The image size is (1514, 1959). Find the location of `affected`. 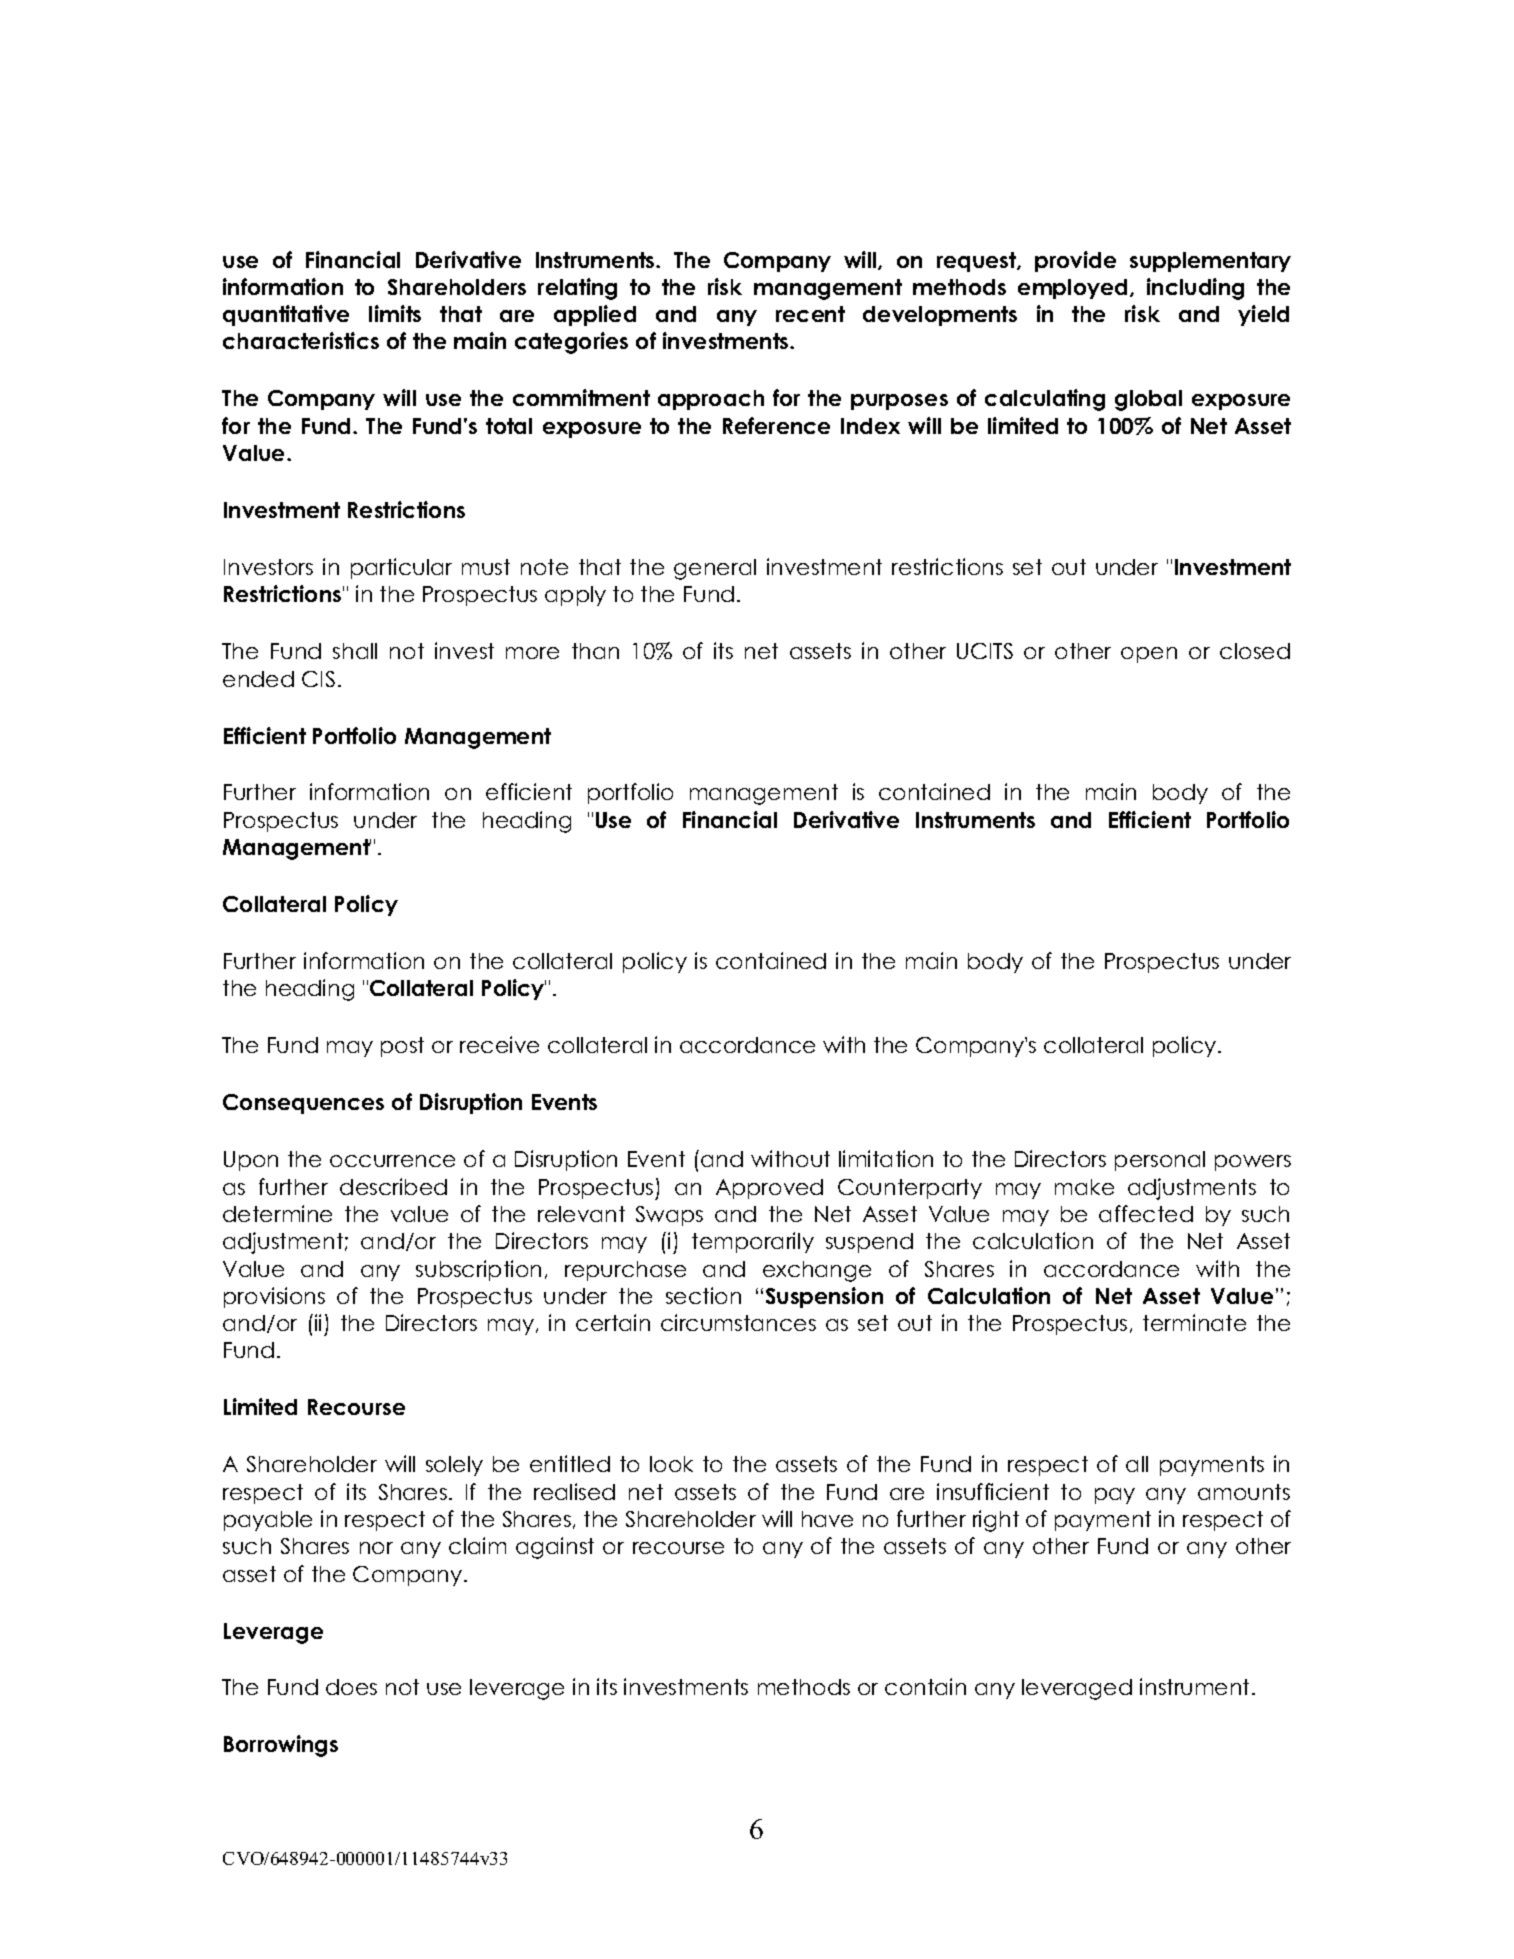

affected is located at coordinates (1146, 1213).
